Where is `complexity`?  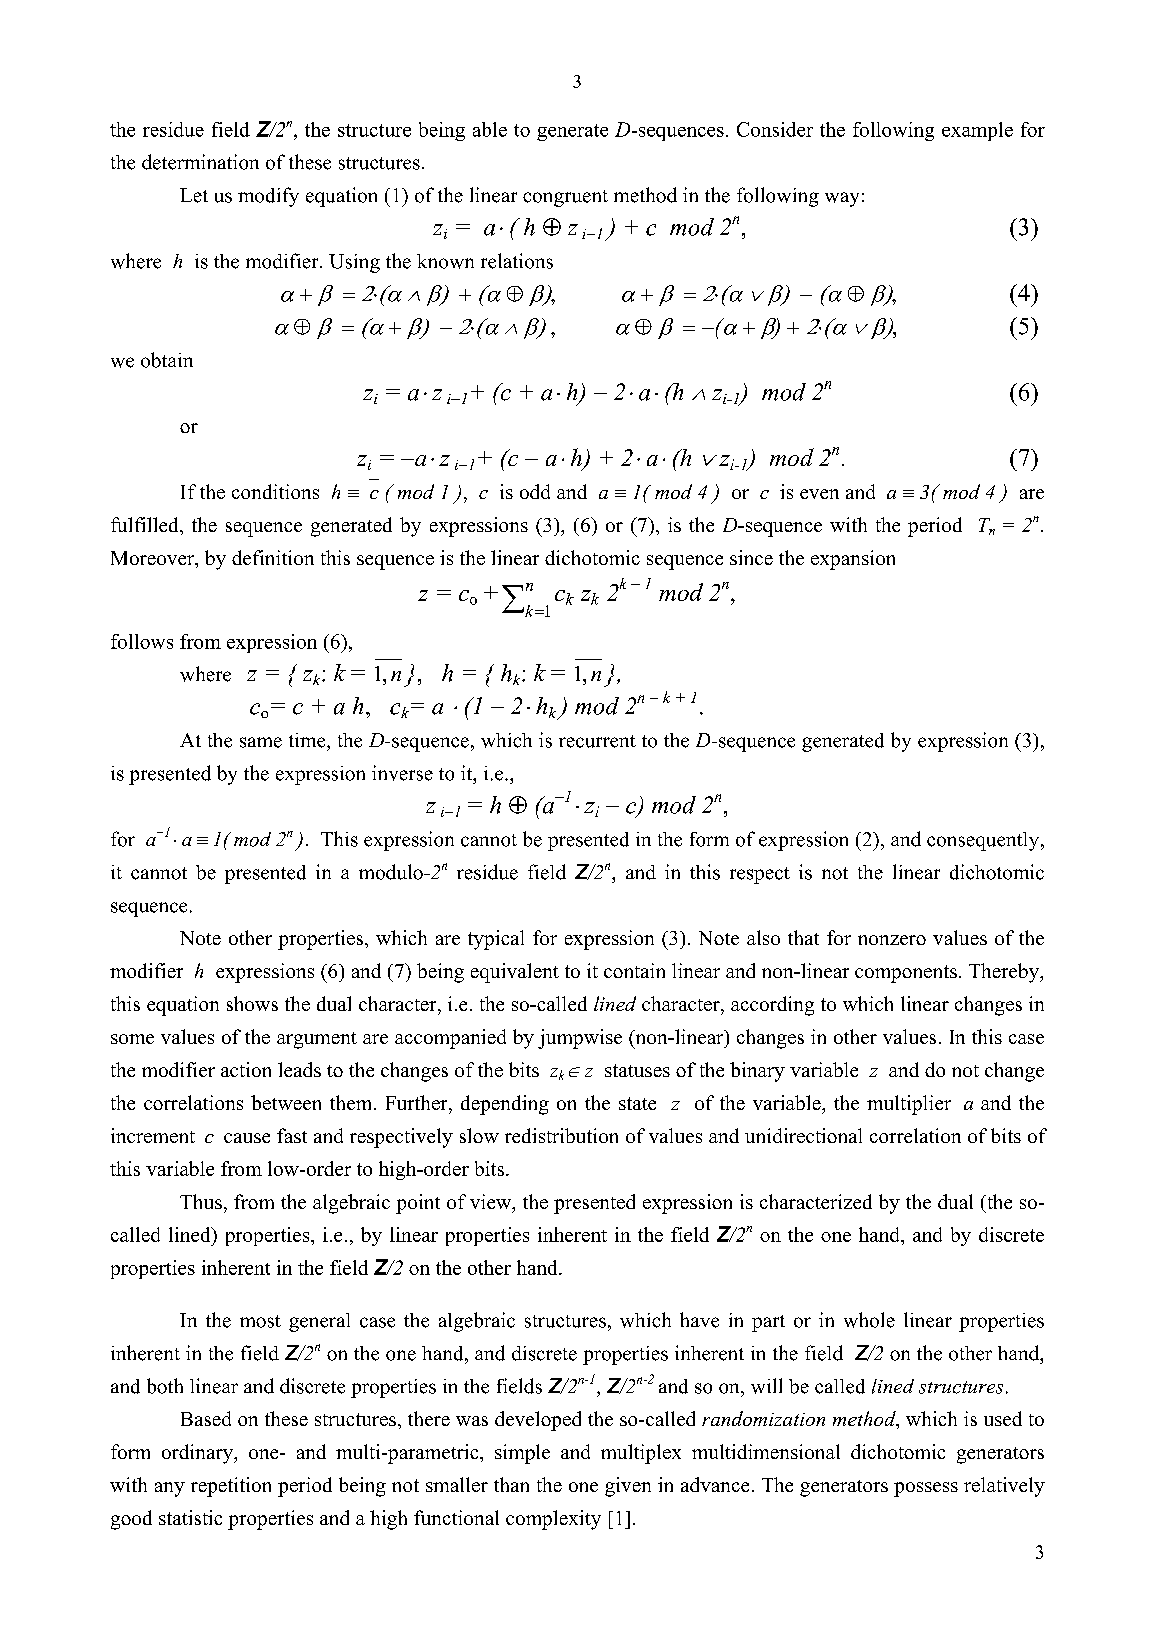
complexity is located at coordinates (553, 1520).
